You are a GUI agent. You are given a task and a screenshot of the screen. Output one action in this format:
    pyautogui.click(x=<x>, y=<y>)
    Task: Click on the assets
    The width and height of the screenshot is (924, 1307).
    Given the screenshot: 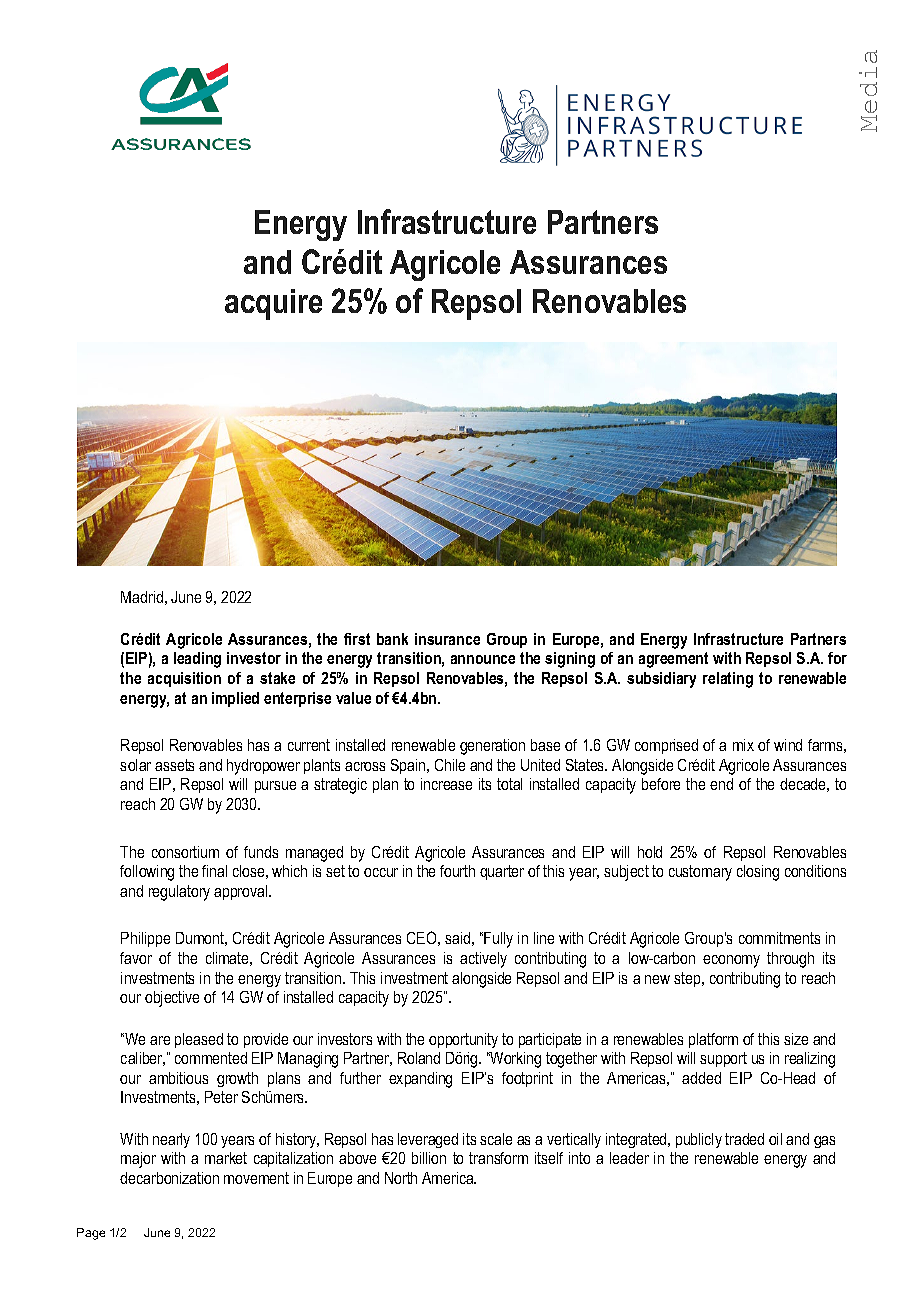 What is the action you would take?
    pyautogui.click(x=174, y=765)
